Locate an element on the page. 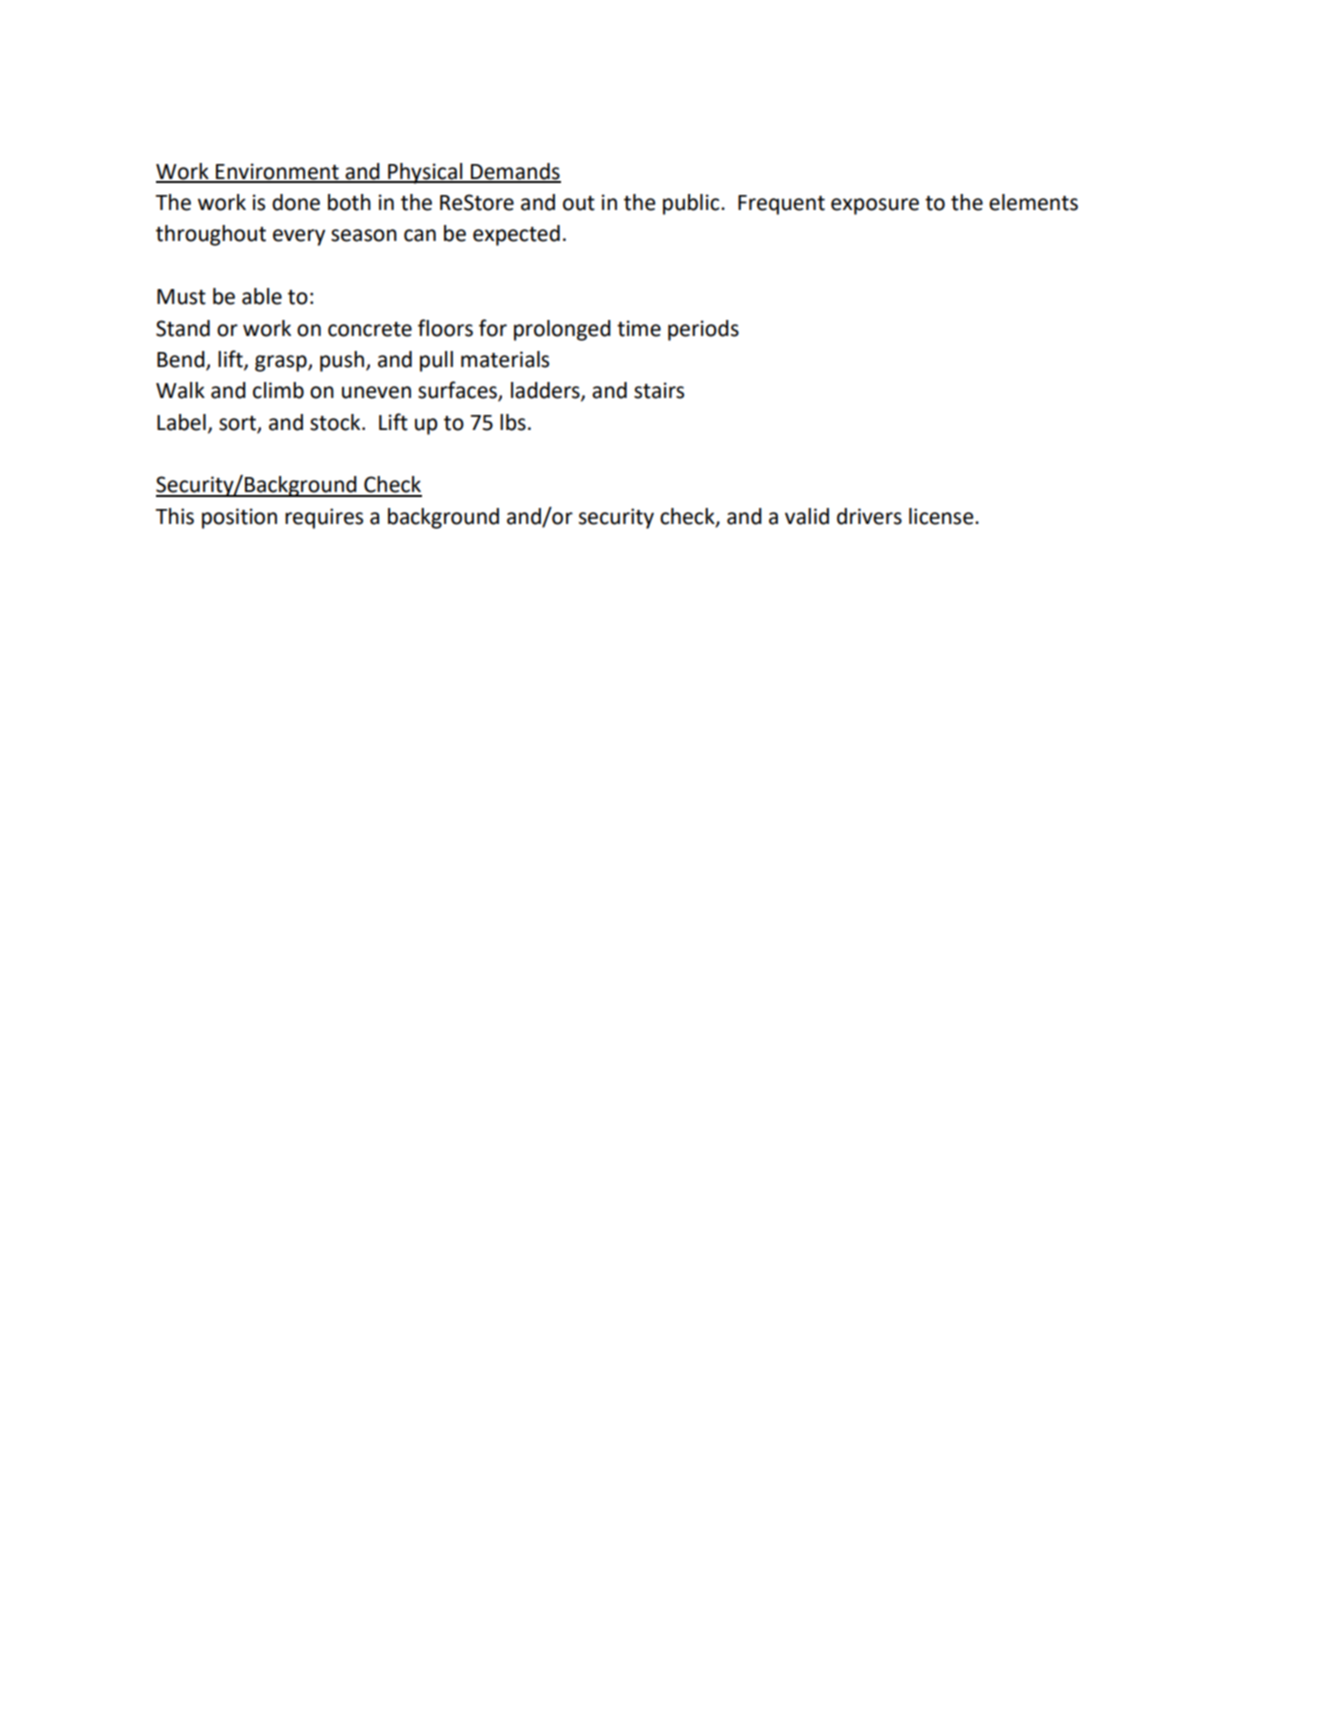 The width and height of the image is (1325, 1715). done is located at coordinates (296, 202).
